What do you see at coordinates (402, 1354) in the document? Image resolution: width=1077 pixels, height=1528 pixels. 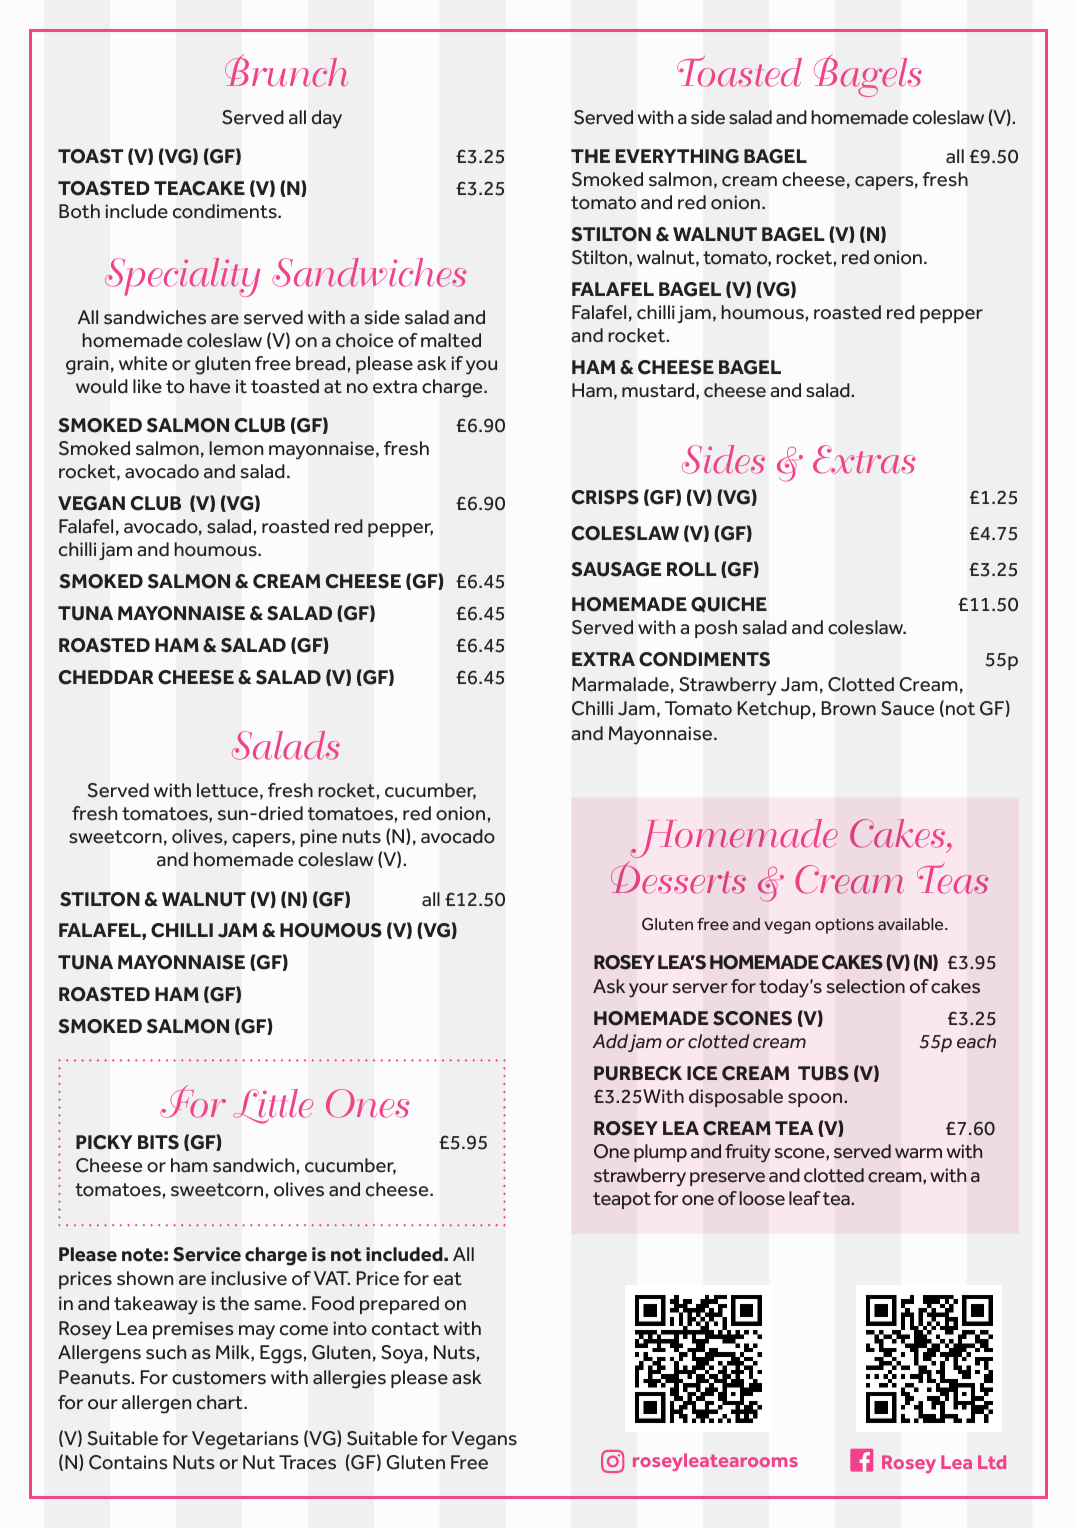 I see `Soya` at bounding box center [402, 1354].
